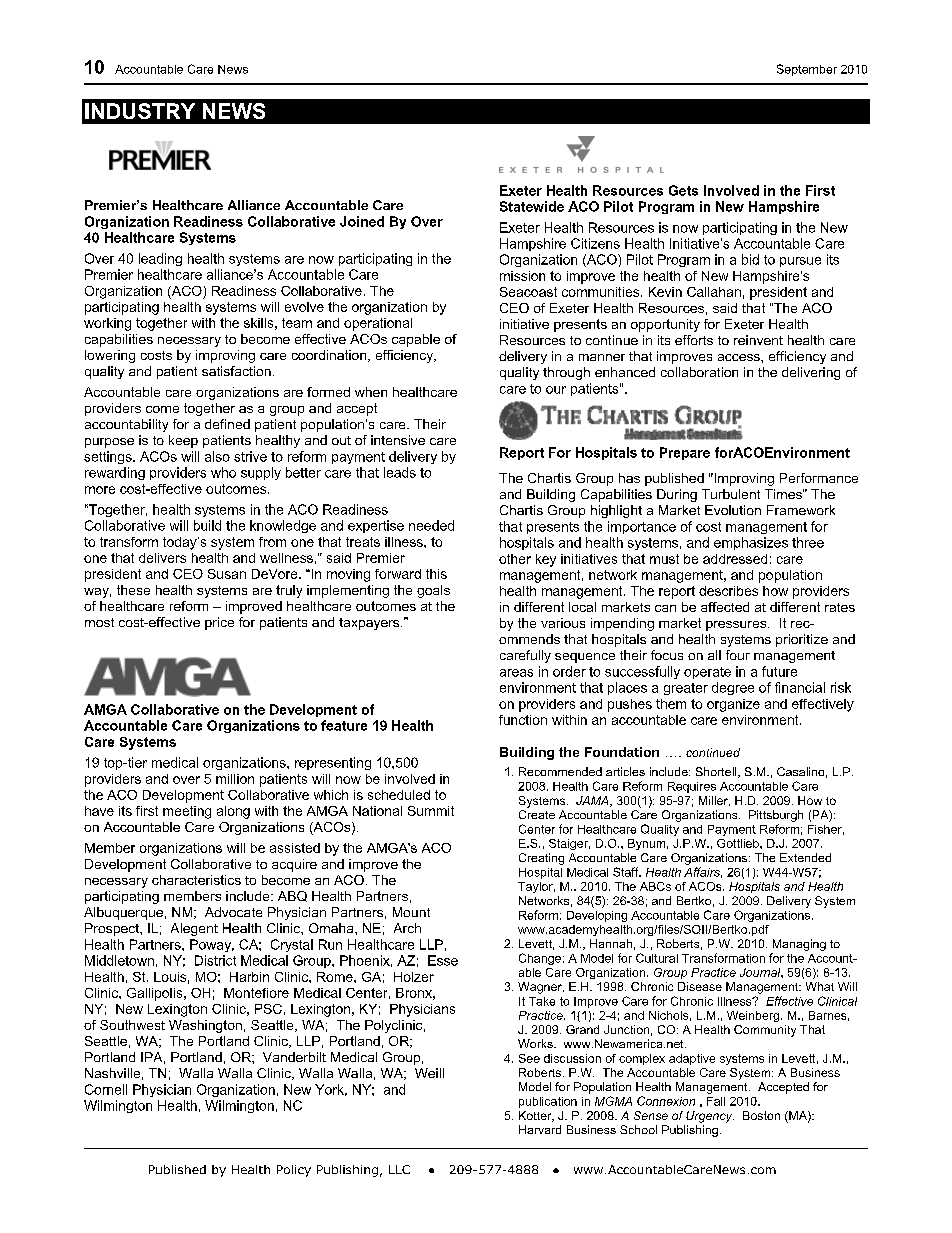 Image resolution: width=952 pixels, height=1233 pixels. I want to click on Statewide, so click(532, 206).
